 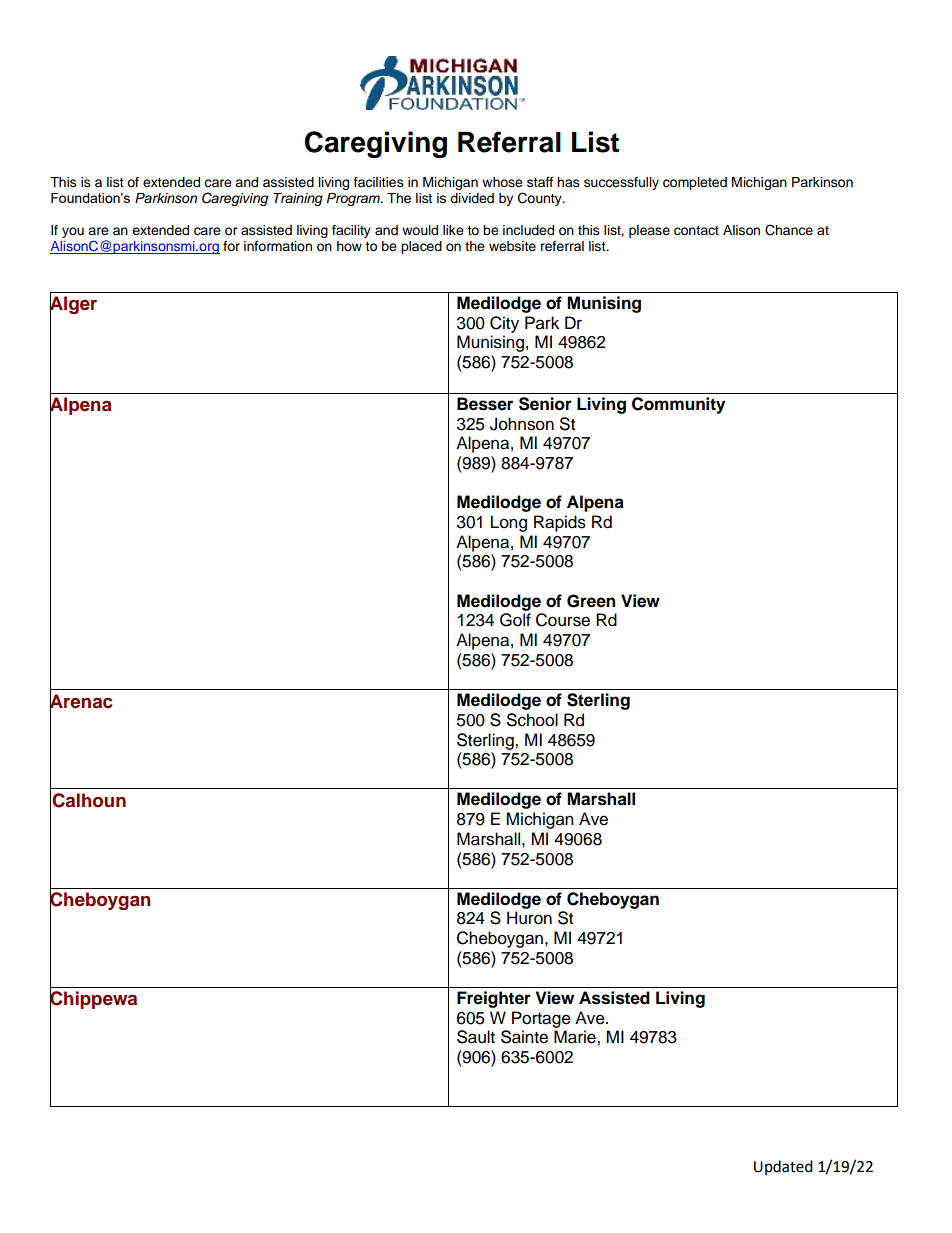 I want to click on Portage, so click(x=541, y=1019).
